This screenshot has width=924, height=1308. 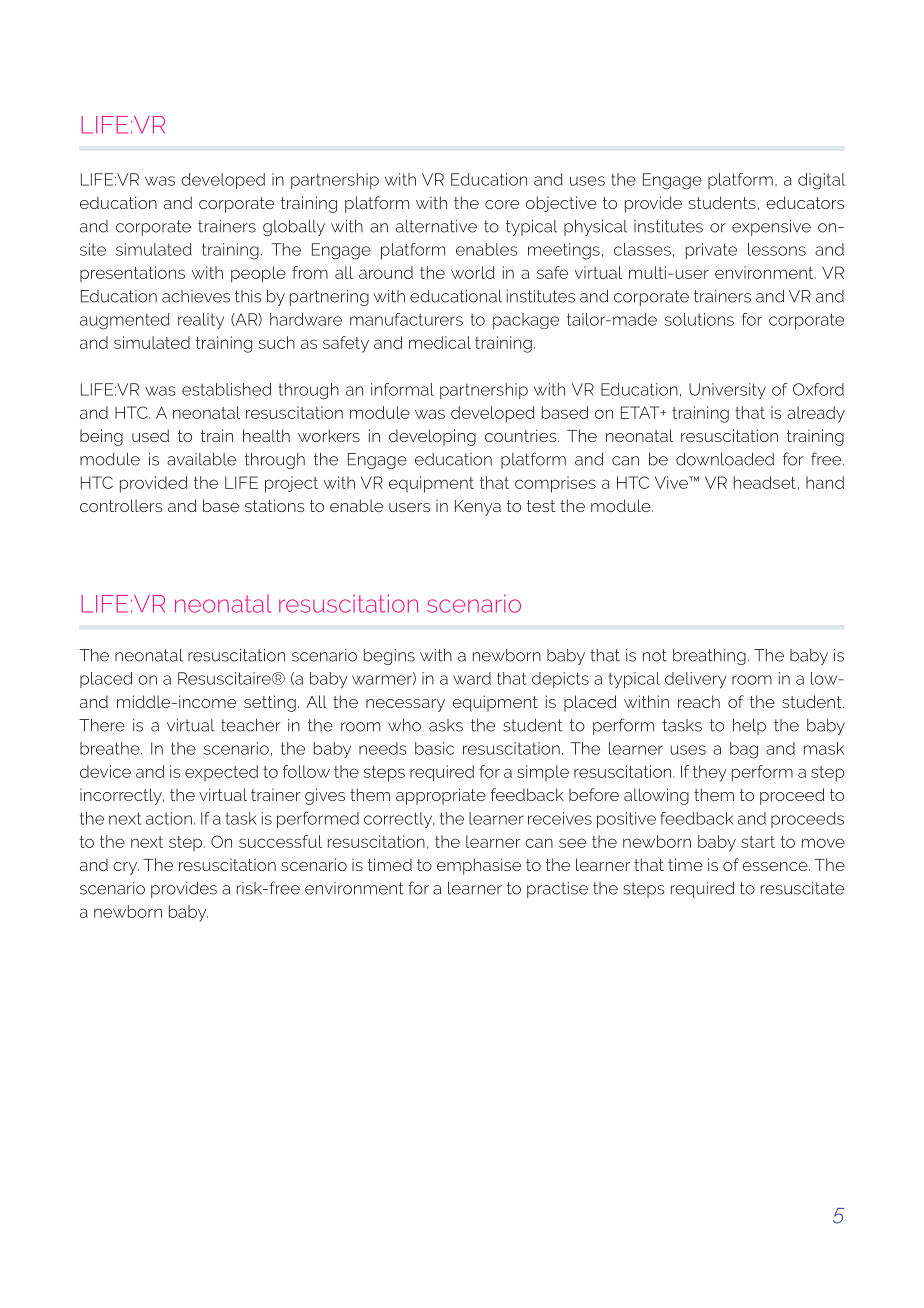 What do you see at coordinates (771, 228) in the screenshot?
I see `expensive` at bounding box center [771, 228].
